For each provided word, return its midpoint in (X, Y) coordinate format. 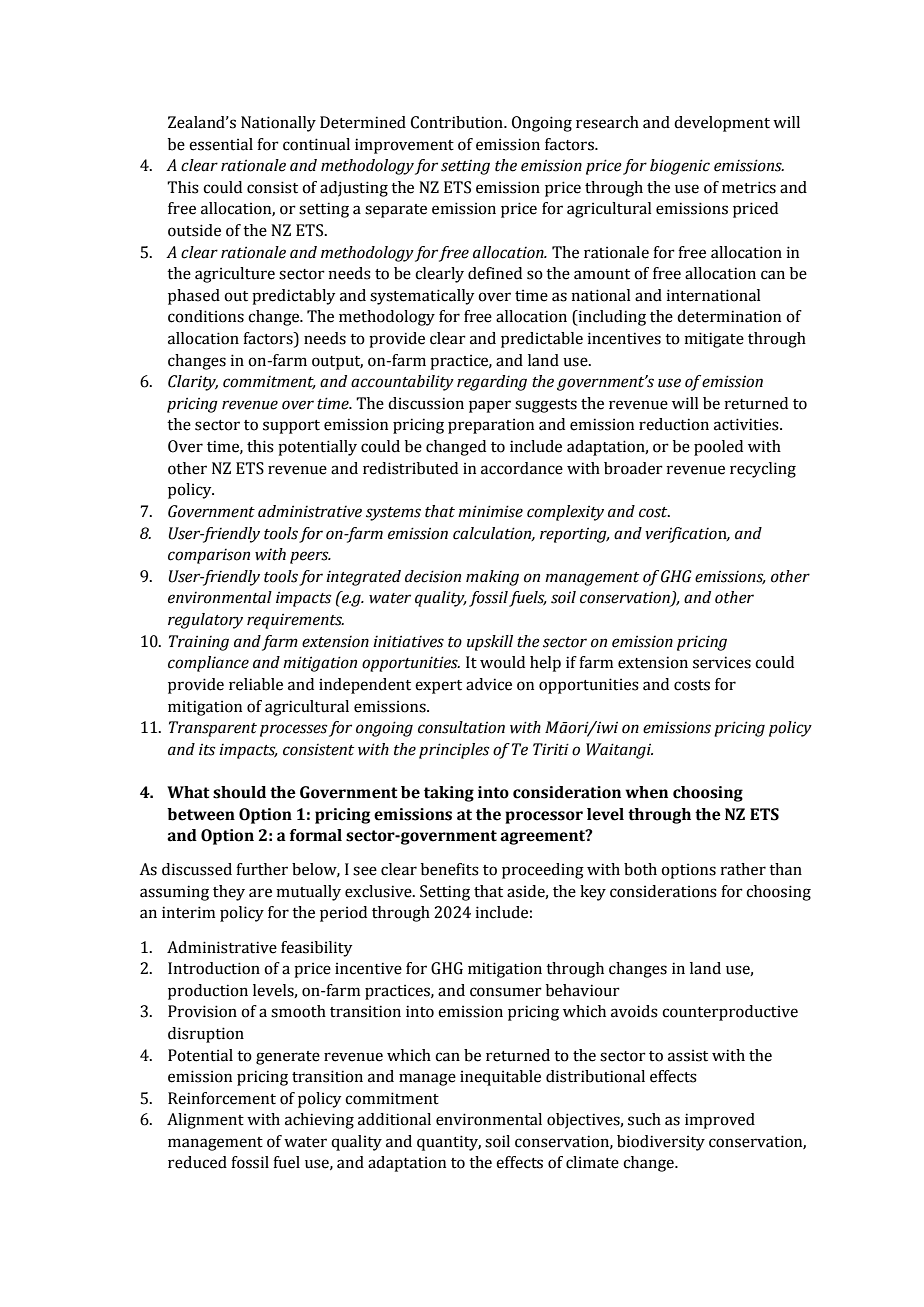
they (229, 893)
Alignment (205, 1121)
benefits (450, 869)
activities (747, 424)
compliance (208, 664)
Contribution (458, 122)
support (291, 427)
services (722, 662)
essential (221, 144)
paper (490, 406)
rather (743, 869)
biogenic (680, 167)
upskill (490, 643)
